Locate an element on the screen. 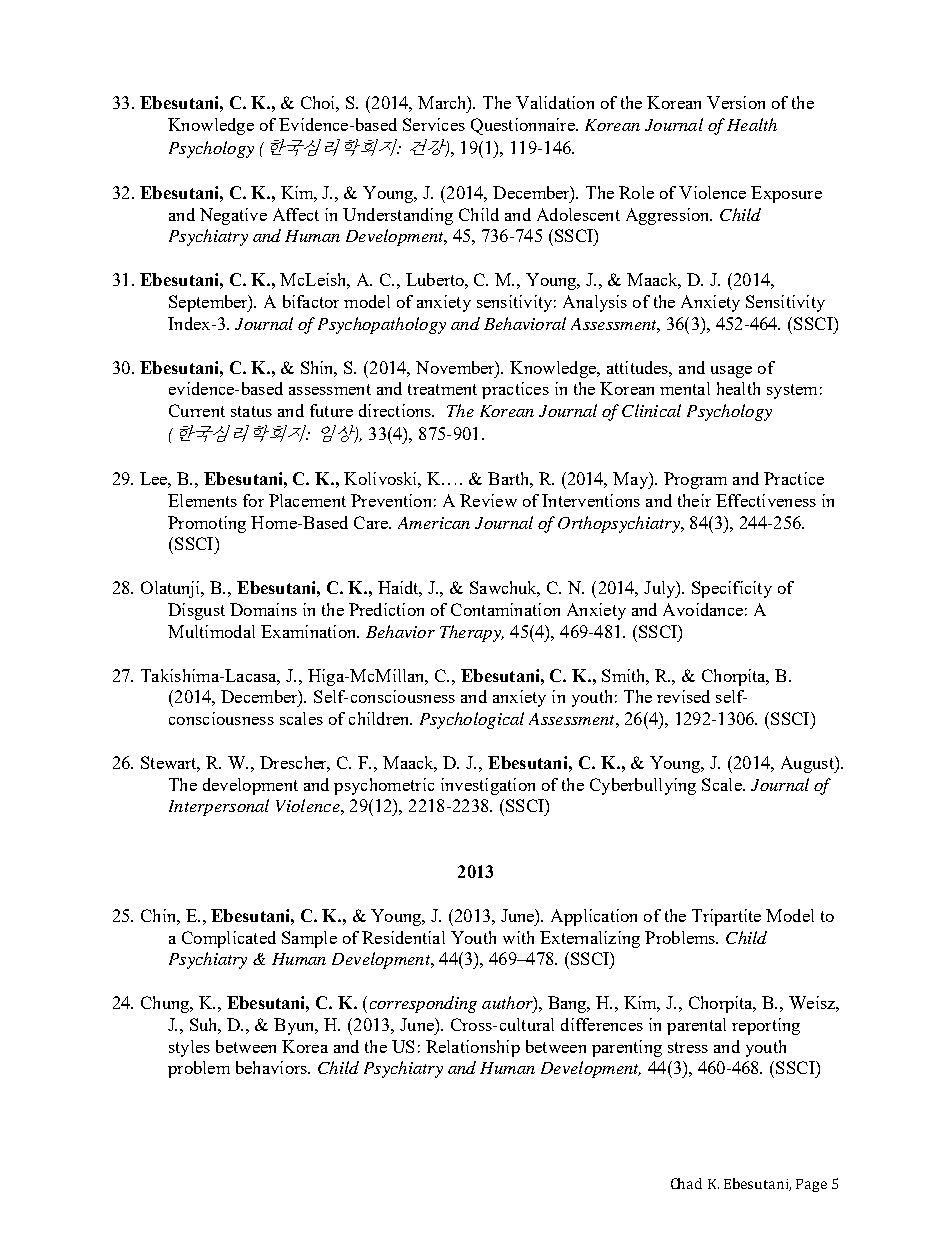 The width and height of the screenshot is (952, 1233). Negative is located at coordinates (233, 216).
